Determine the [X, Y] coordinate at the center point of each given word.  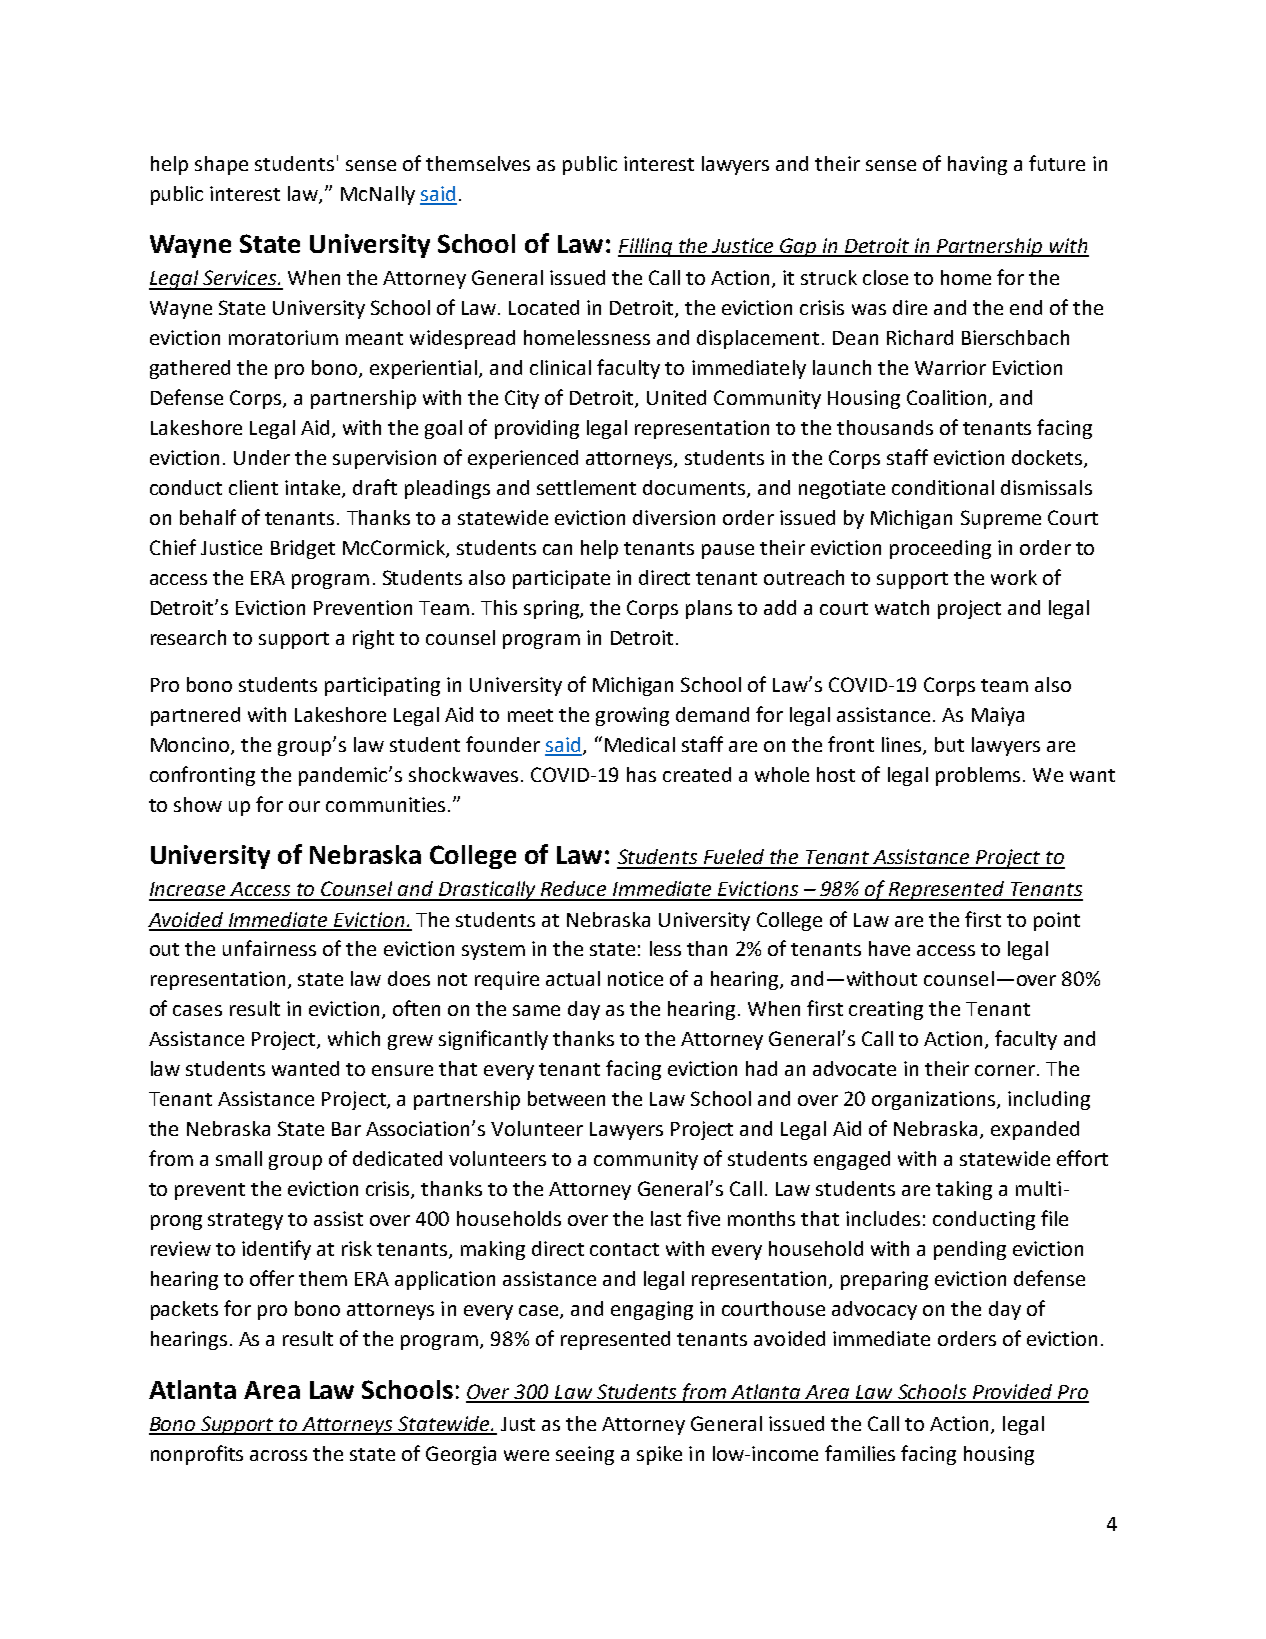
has [641, 774]
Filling [646, 247]
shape [221, 165]
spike [659, 1455]
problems [978, 776]
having [977, 165]
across [278, 1455]
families [860, 1453]
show [198, 804]
